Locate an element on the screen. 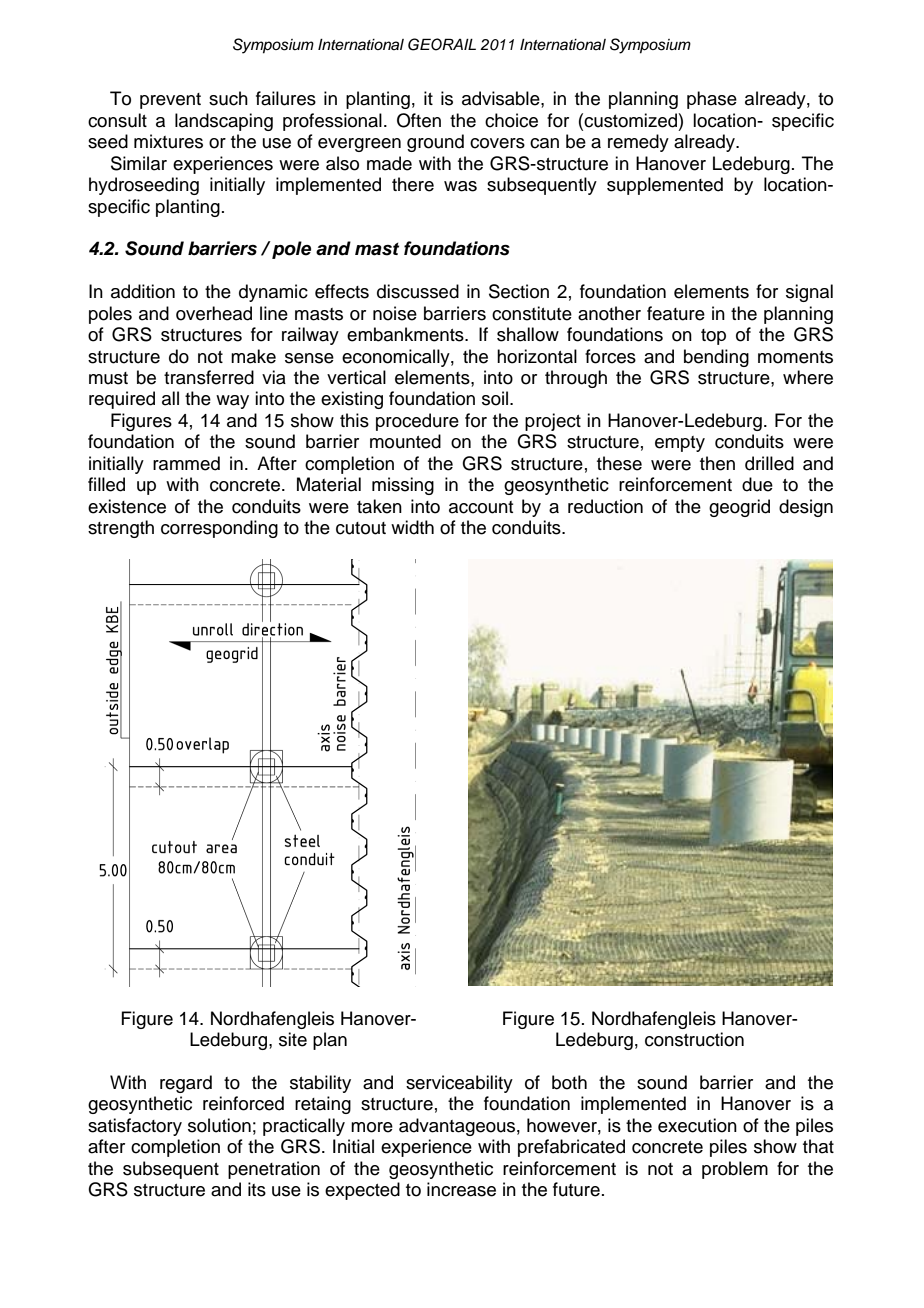 This screenshot has width=924, height=1308. solution is located at coordinates (219, 1125).
